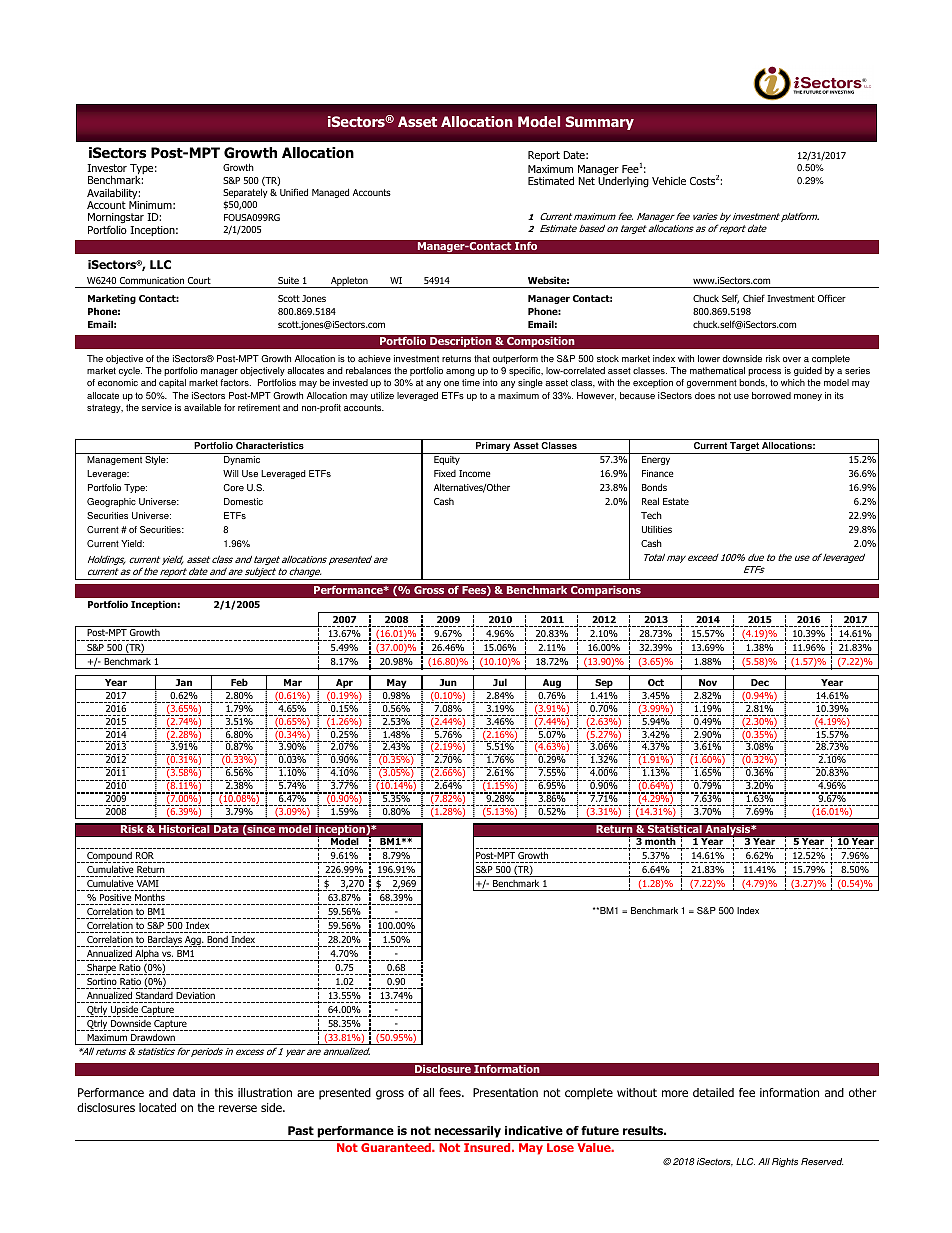 The image size is (952, 1233). I want to click on Rights, so click(785, 1162).
